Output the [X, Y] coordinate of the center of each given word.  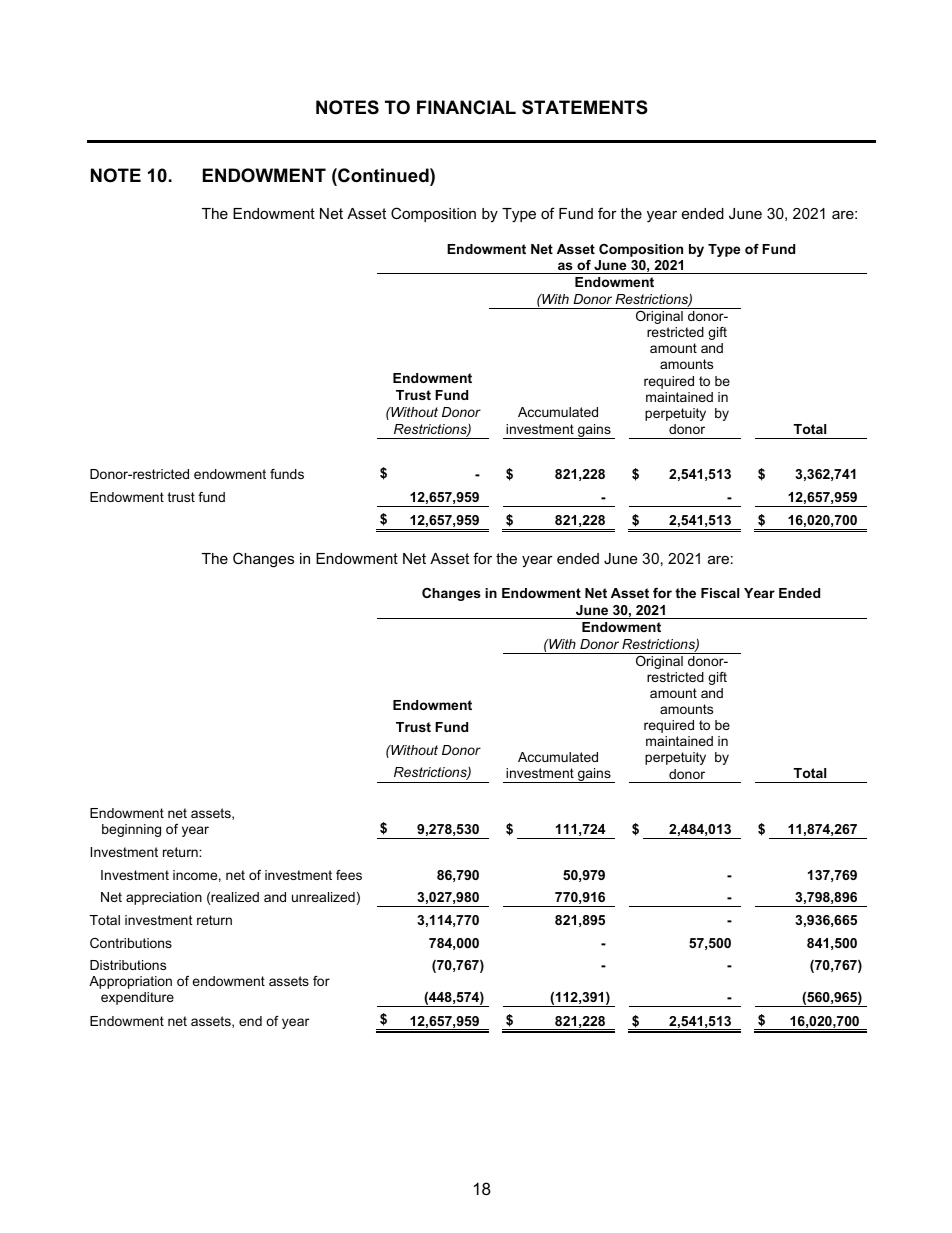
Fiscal [720, 593]
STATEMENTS [585, 107]
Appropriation [130, 982]
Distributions [128, 965]
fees [349, 875]
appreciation [164, 898]
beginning [131, 830]
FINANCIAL [466, 107]
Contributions [131, 943]
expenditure [137, 998]
